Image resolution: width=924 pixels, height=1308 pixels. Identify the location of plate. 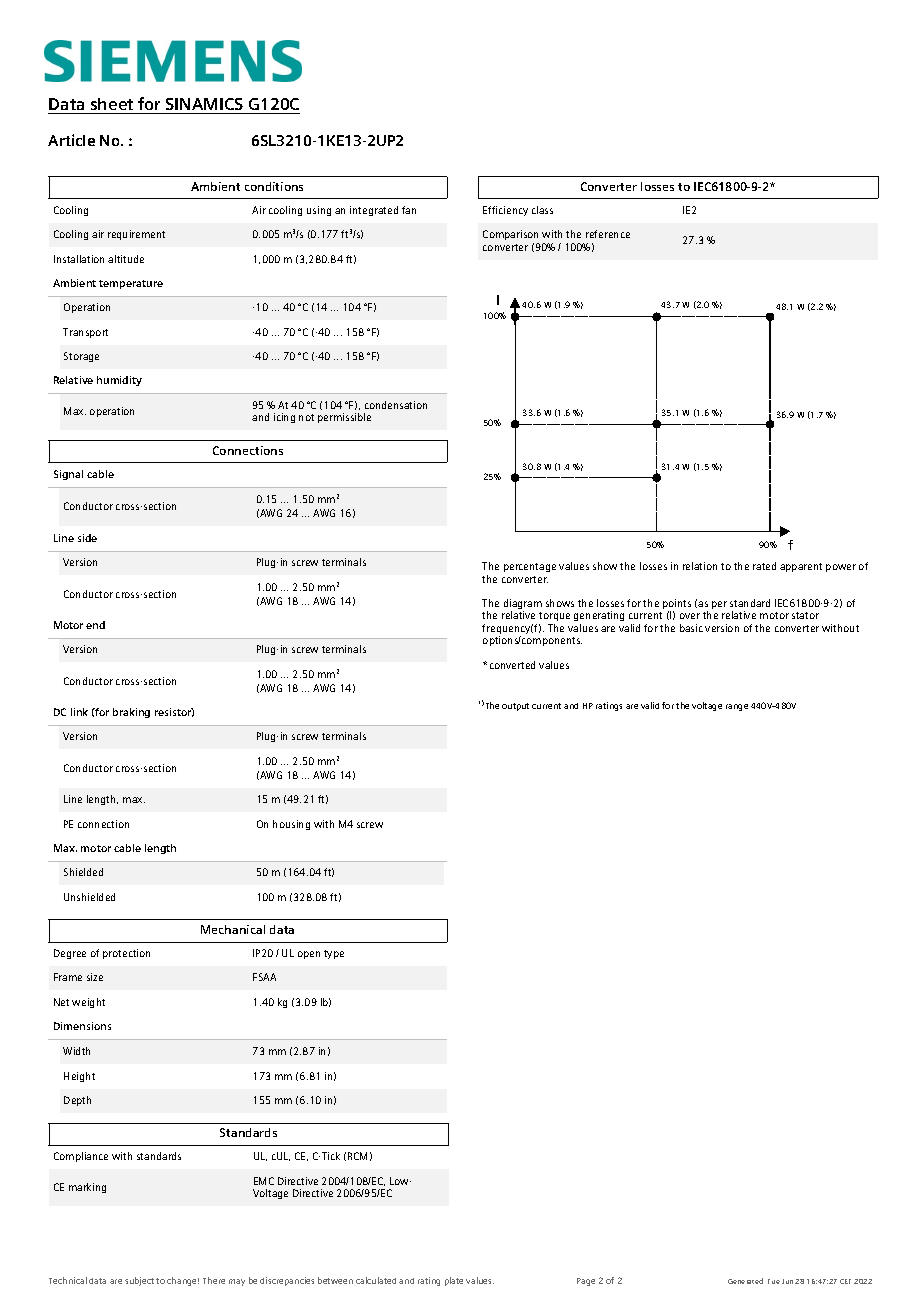
(454, 1281).
